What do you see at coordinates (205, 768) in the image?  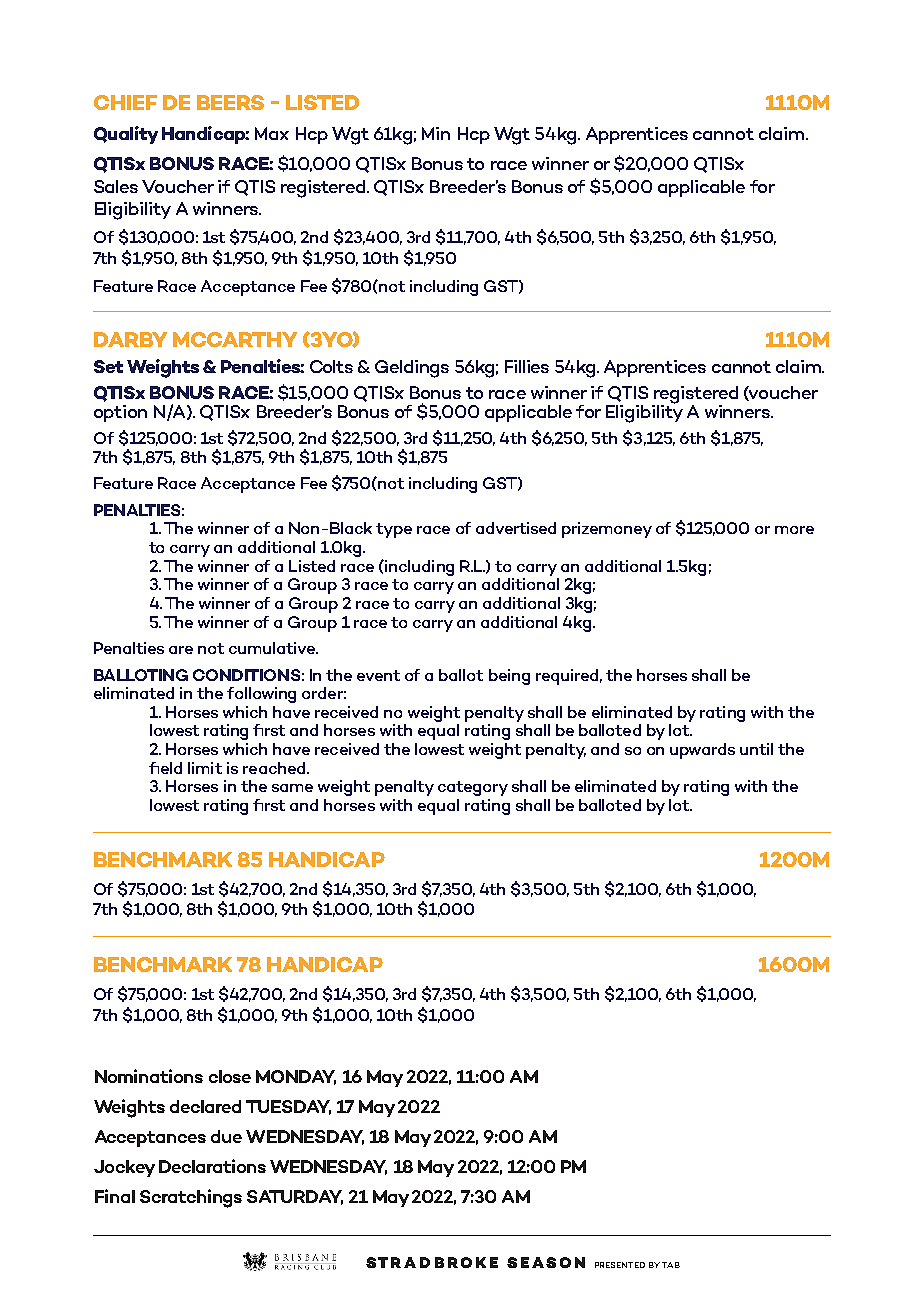 I see `limit` at bounding box center [205, 768].
